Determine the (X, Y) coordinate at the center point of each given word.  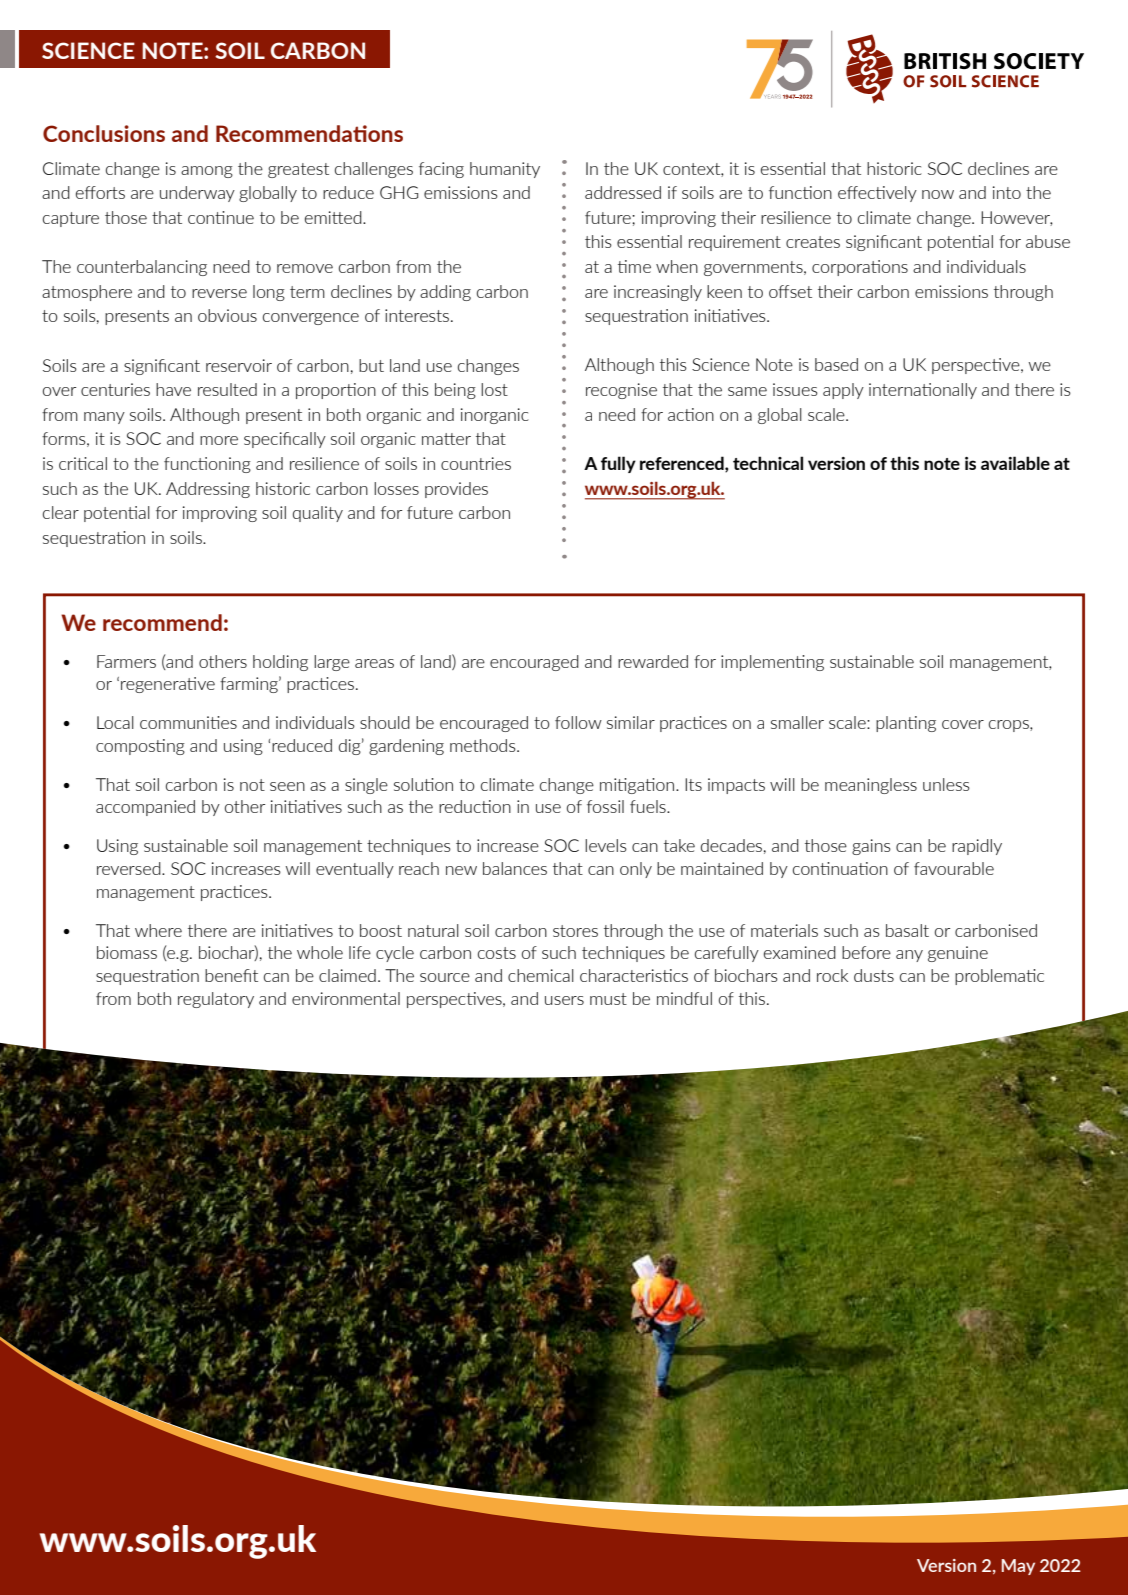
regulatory (216, 1000)
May (1018, 1567)
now (938, 194)
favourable (954, 868)
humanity (505, 170)
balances (515, 868)
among (207, 172)
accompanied (145, 808)
